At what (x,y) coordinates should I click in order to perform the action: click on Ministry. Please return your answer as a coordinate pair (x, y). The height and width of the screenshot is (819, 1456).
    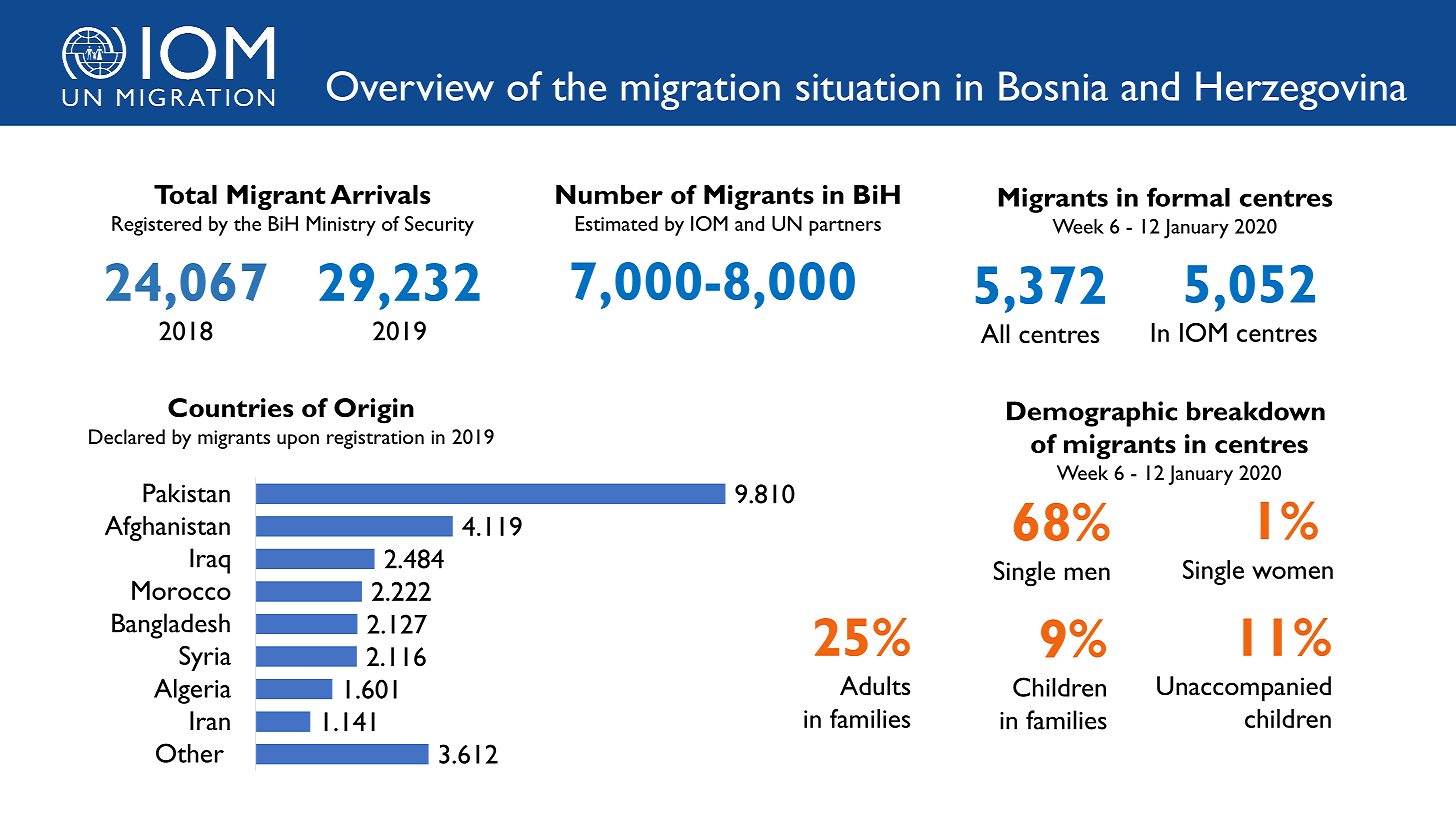
    Looking at the image, I should click on (341, 226).
